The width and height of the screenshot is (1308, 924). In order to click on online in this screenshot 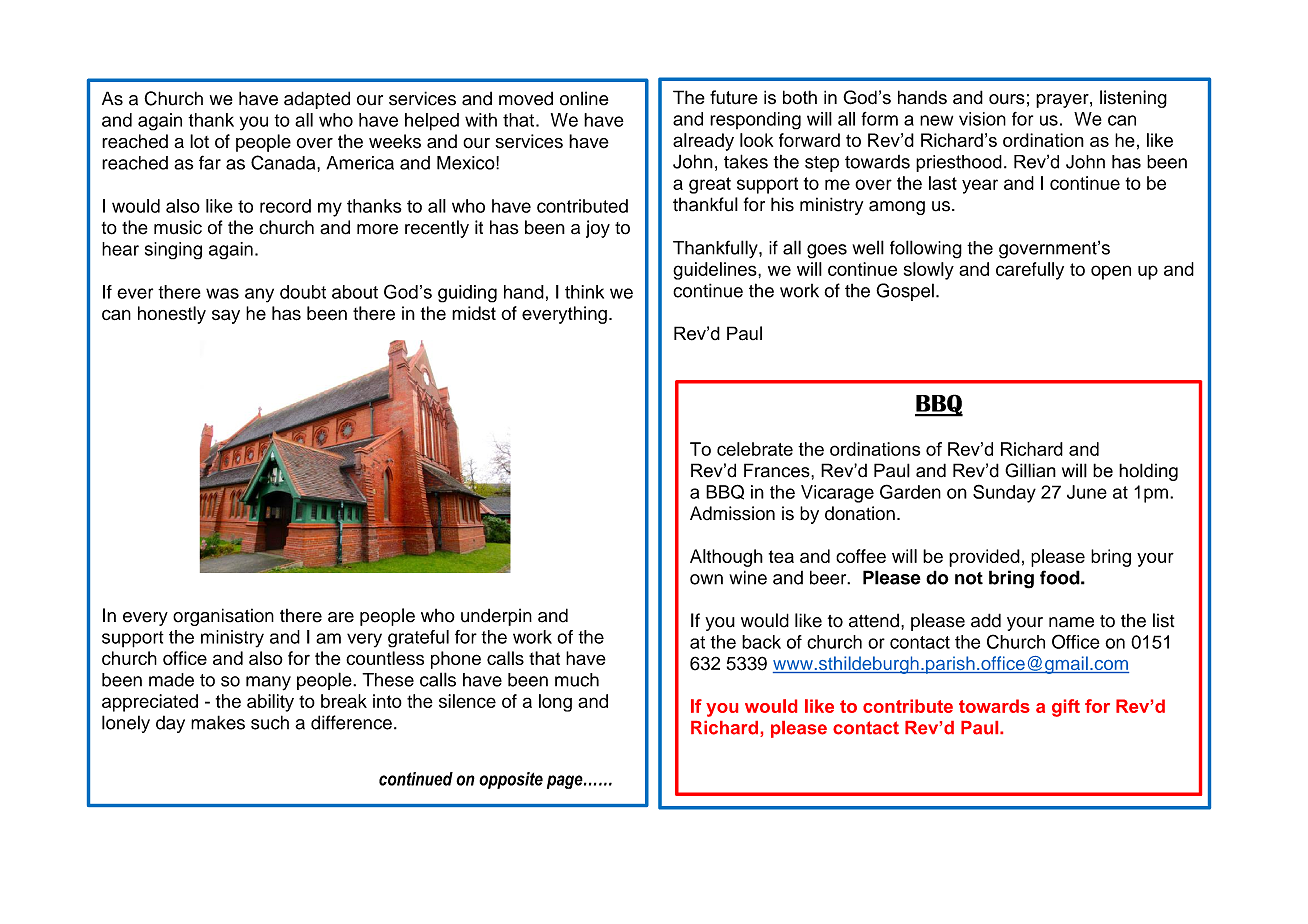, I will do `click(584, 98)`.
